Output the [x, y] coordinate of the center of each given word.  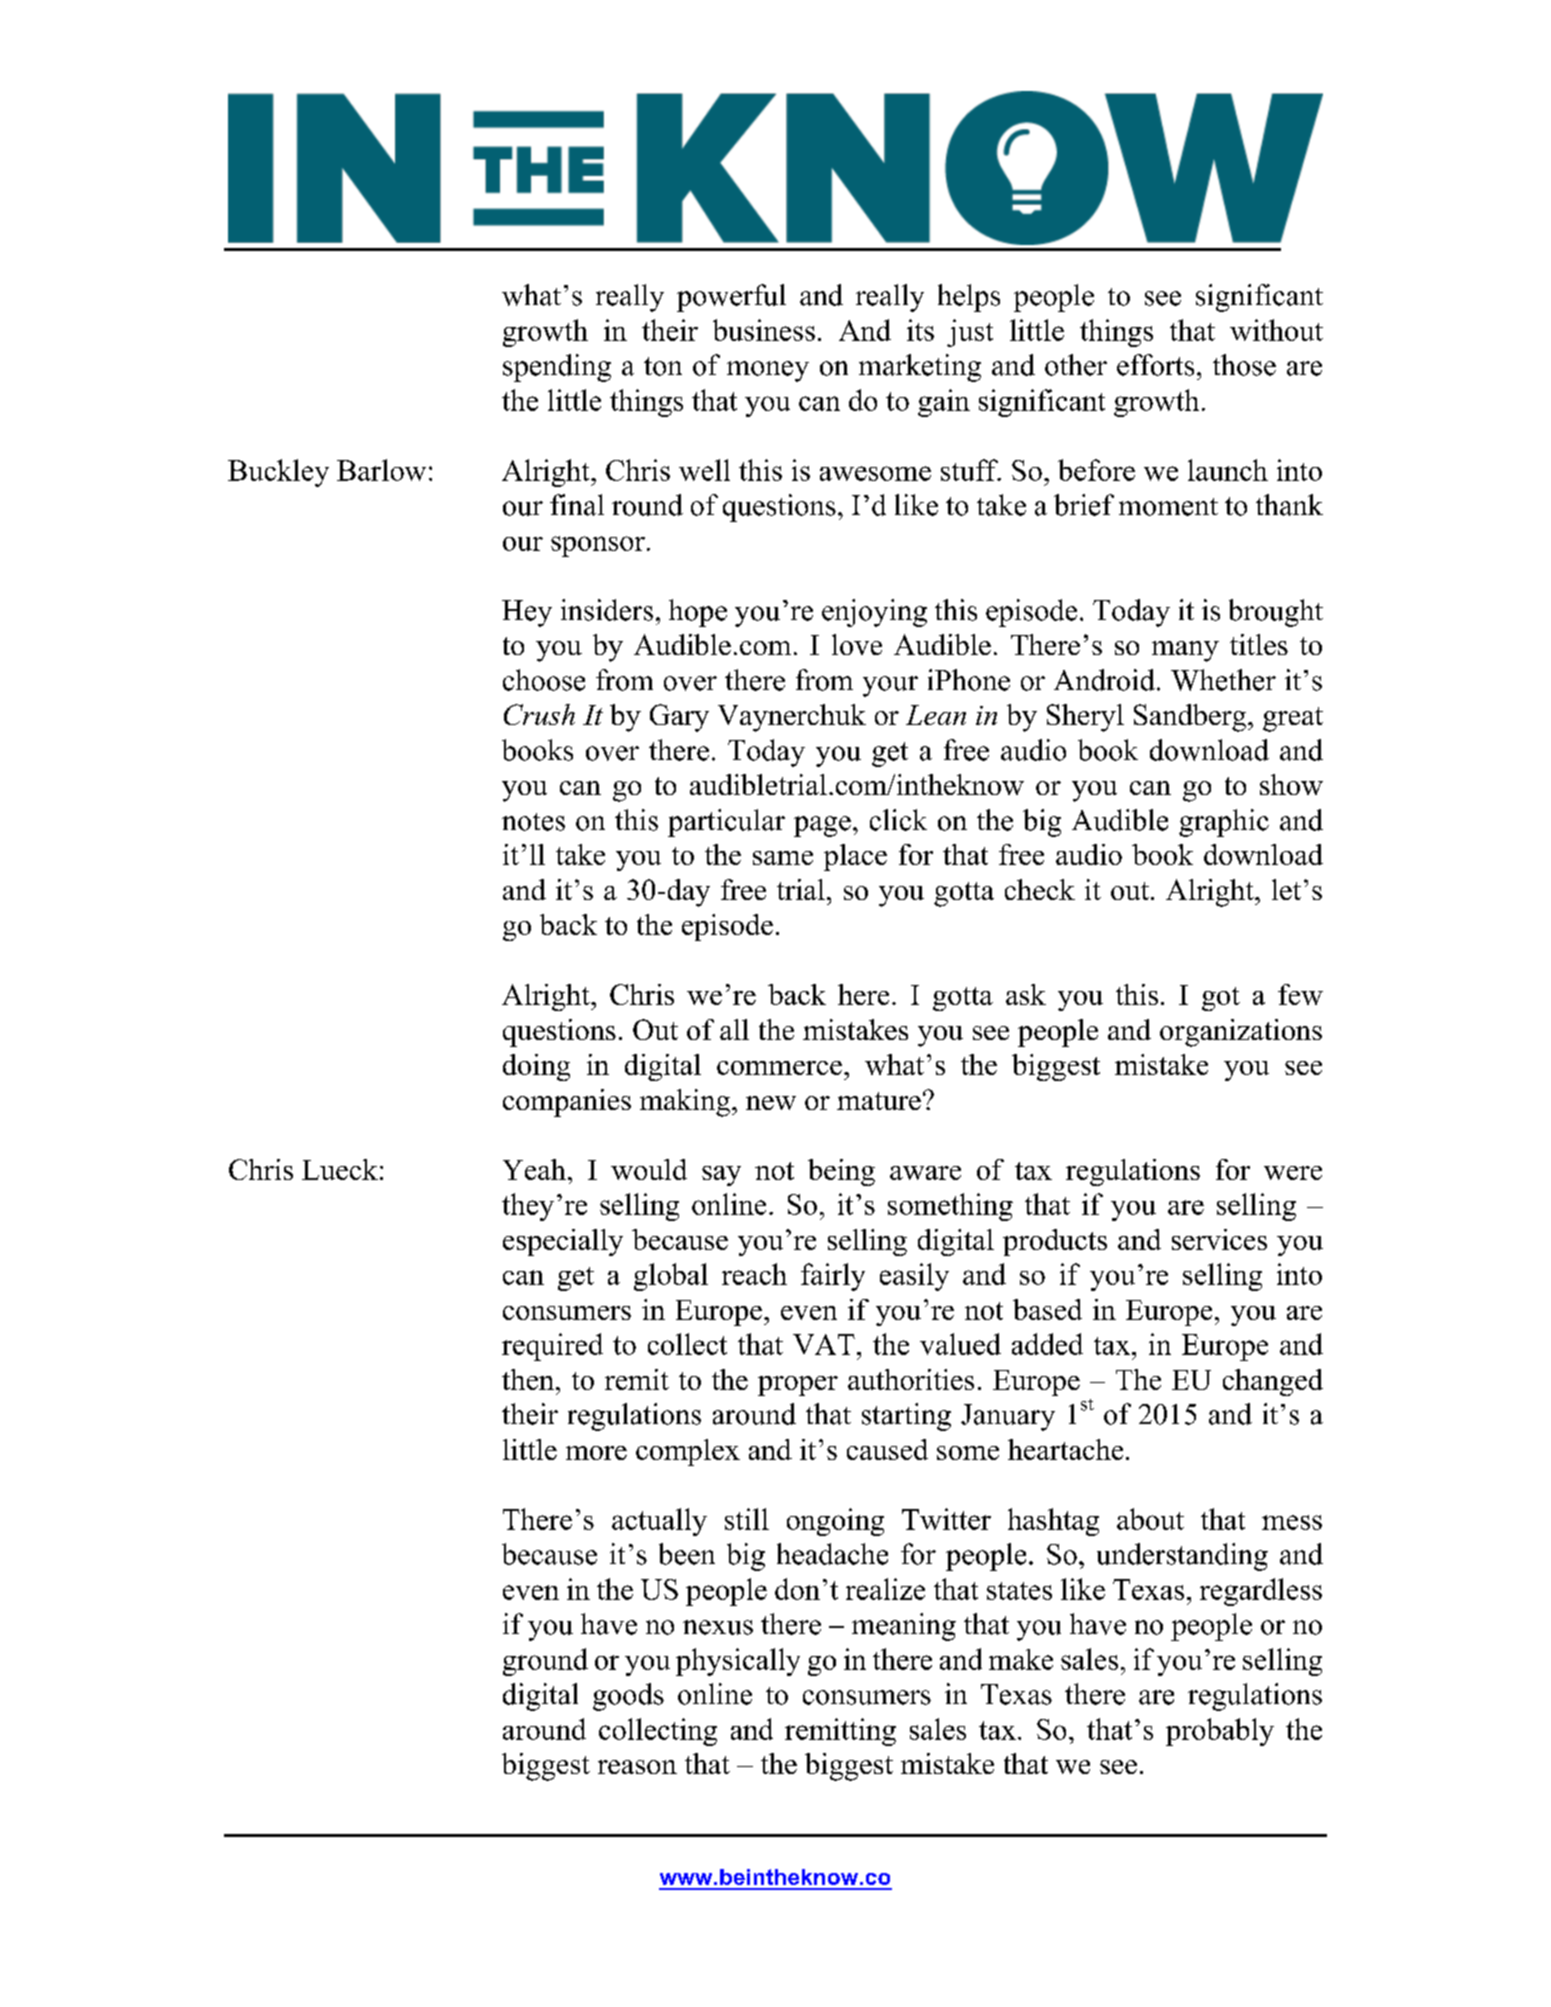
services [1219, 1239]
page [822, 826]
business [764, 330]
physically [738, 1662]
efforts [1155, 365]
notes [533, 822]
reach [754, 1274]
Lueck [340, 1169]
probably [1220, 1732]
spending [557, 368]
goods [628, 1697]
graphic [1224, 823]
